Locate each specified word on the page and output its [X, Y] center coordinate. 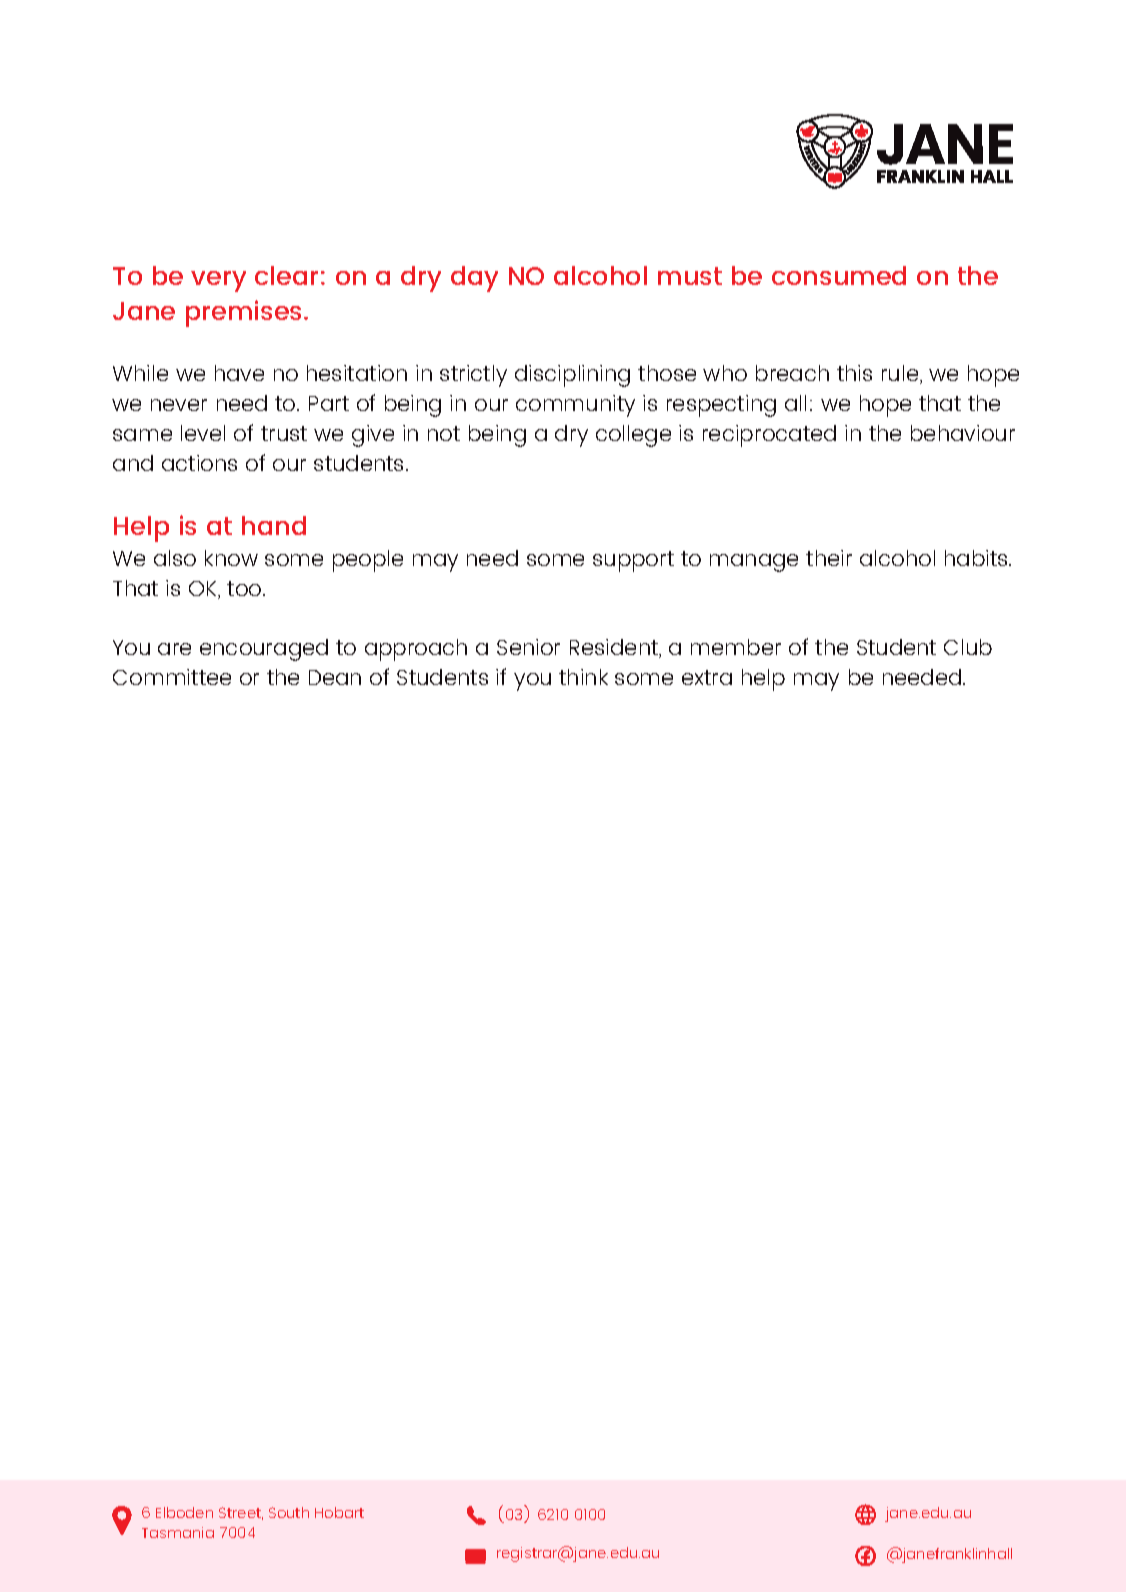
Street [241, 1513]
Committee [172, 677]
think [583, 677]
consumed [839, 275]
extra [707, 677]
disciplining [572, 376]
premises [245, 313]
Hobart [339, 1512]
